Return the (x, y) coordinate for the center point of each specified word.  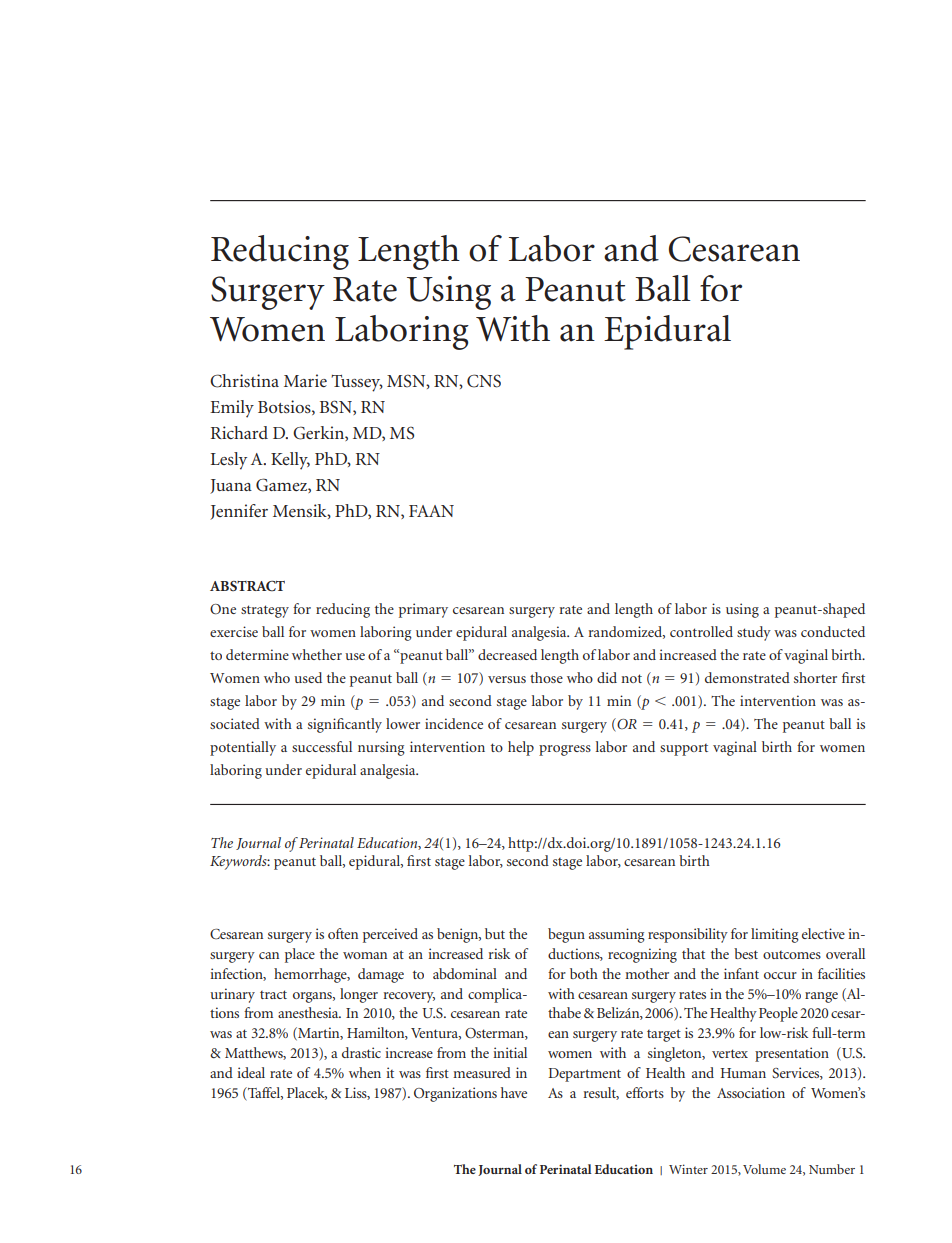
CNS (484, 381)
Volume (764, 1169)
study (754, 633)
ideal (251, 1072)
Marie (305, 380)
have (514, 1092)
